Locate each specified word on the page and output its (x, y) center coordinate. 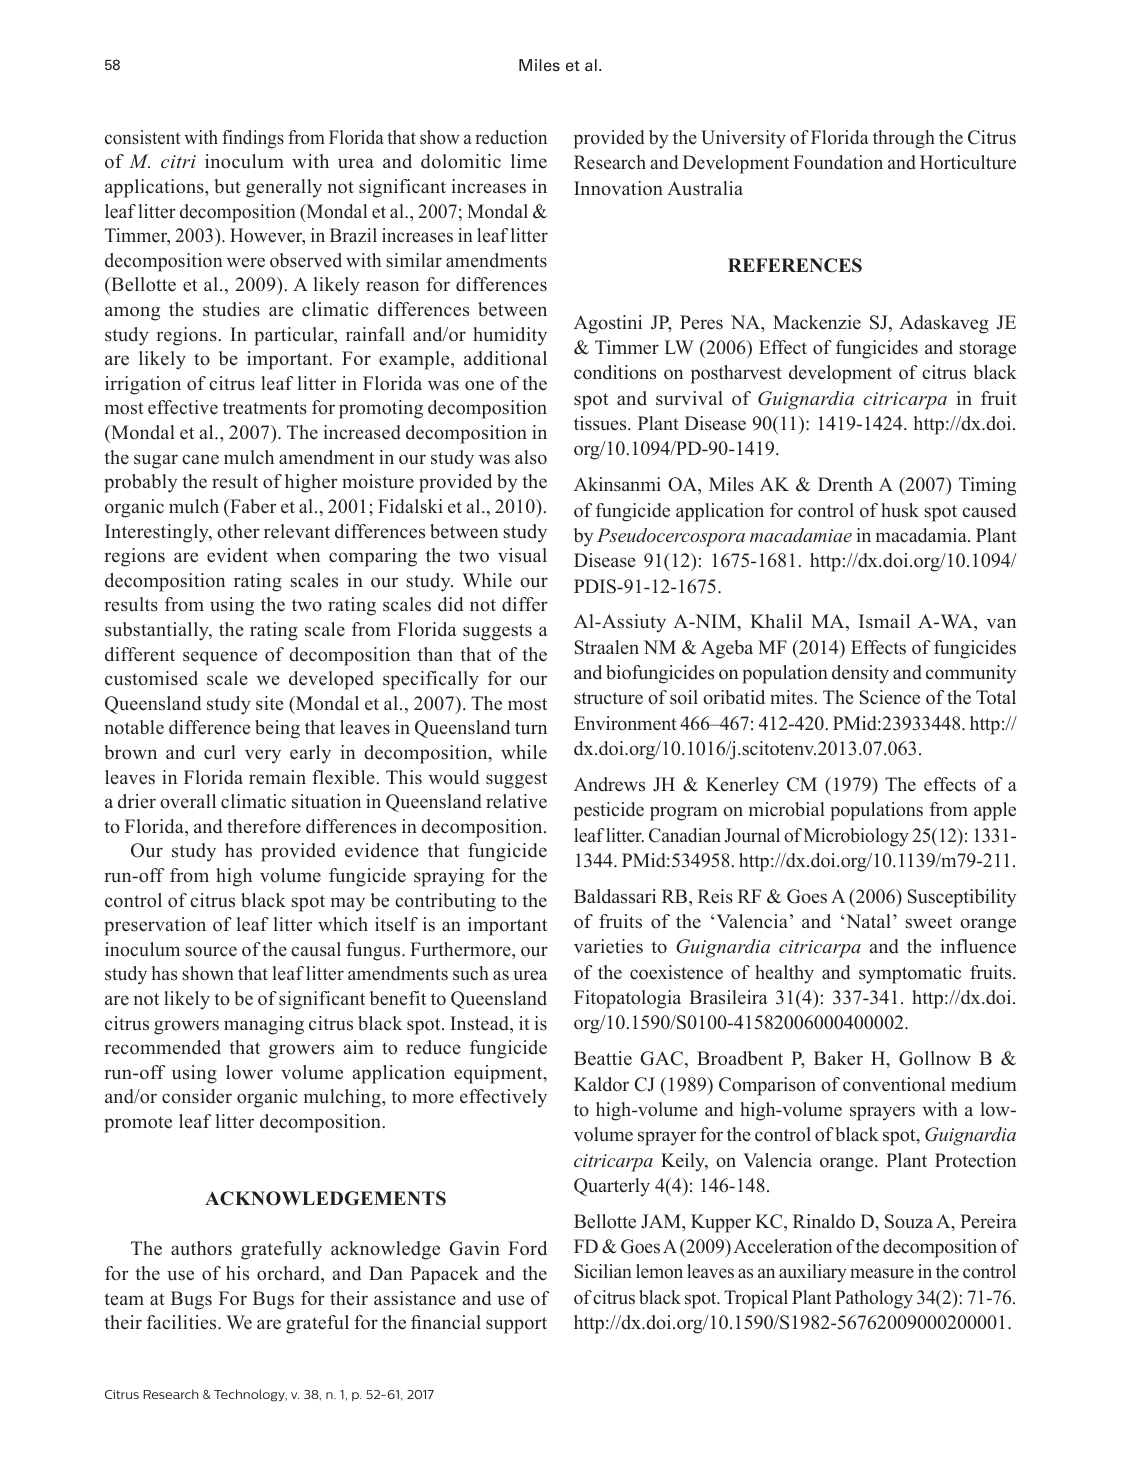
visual (522, 555)
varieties (608, 946)
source (211, 951)
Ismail (884, 621)
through (904, 139)
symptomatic (910, 974)
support (516, 1325)
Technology (250, 1395)
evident (237, 555)
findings (253, 139)
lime (529, 161)
